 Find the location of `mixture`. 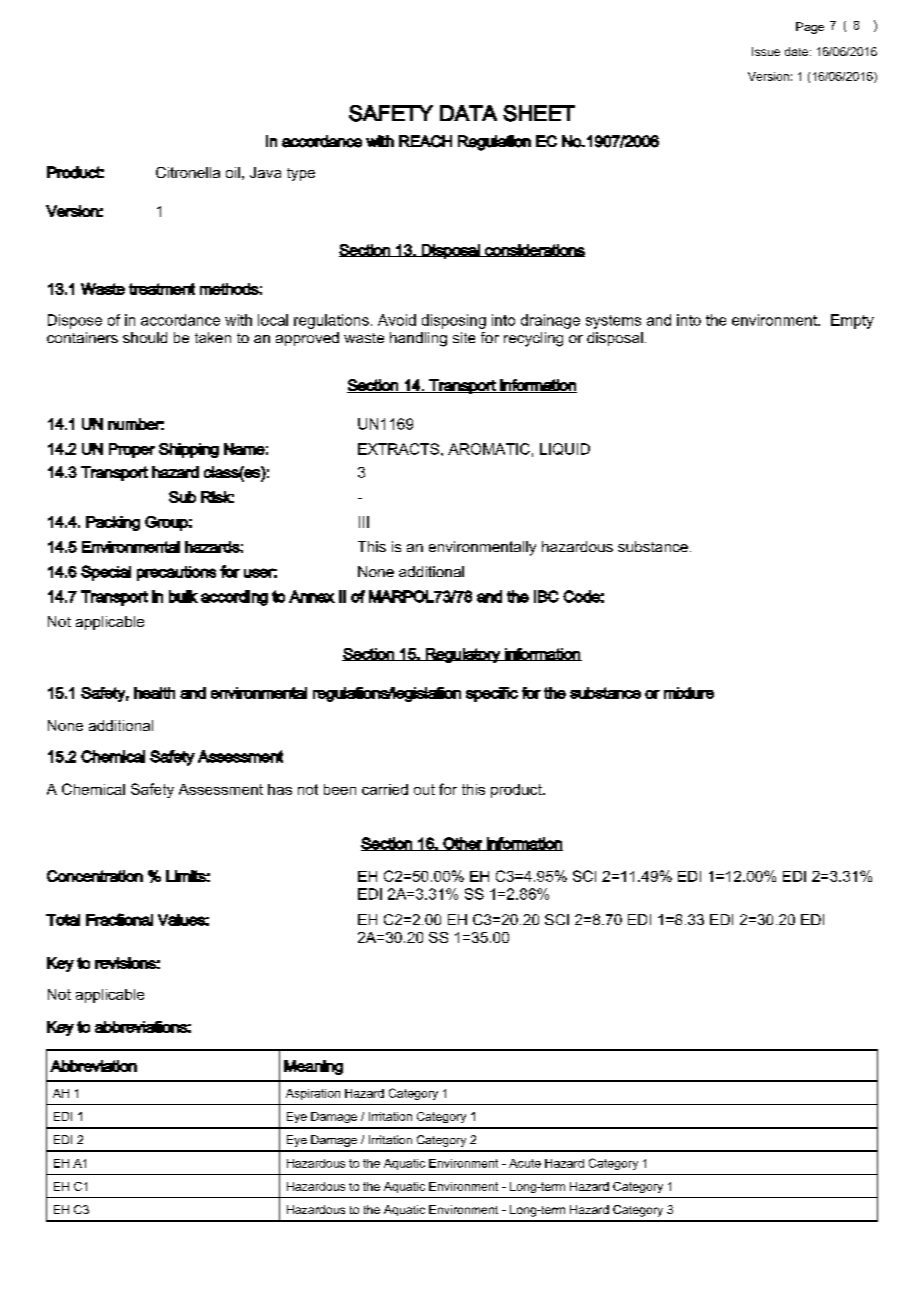

mixture is located at coordinates (689, 693).
